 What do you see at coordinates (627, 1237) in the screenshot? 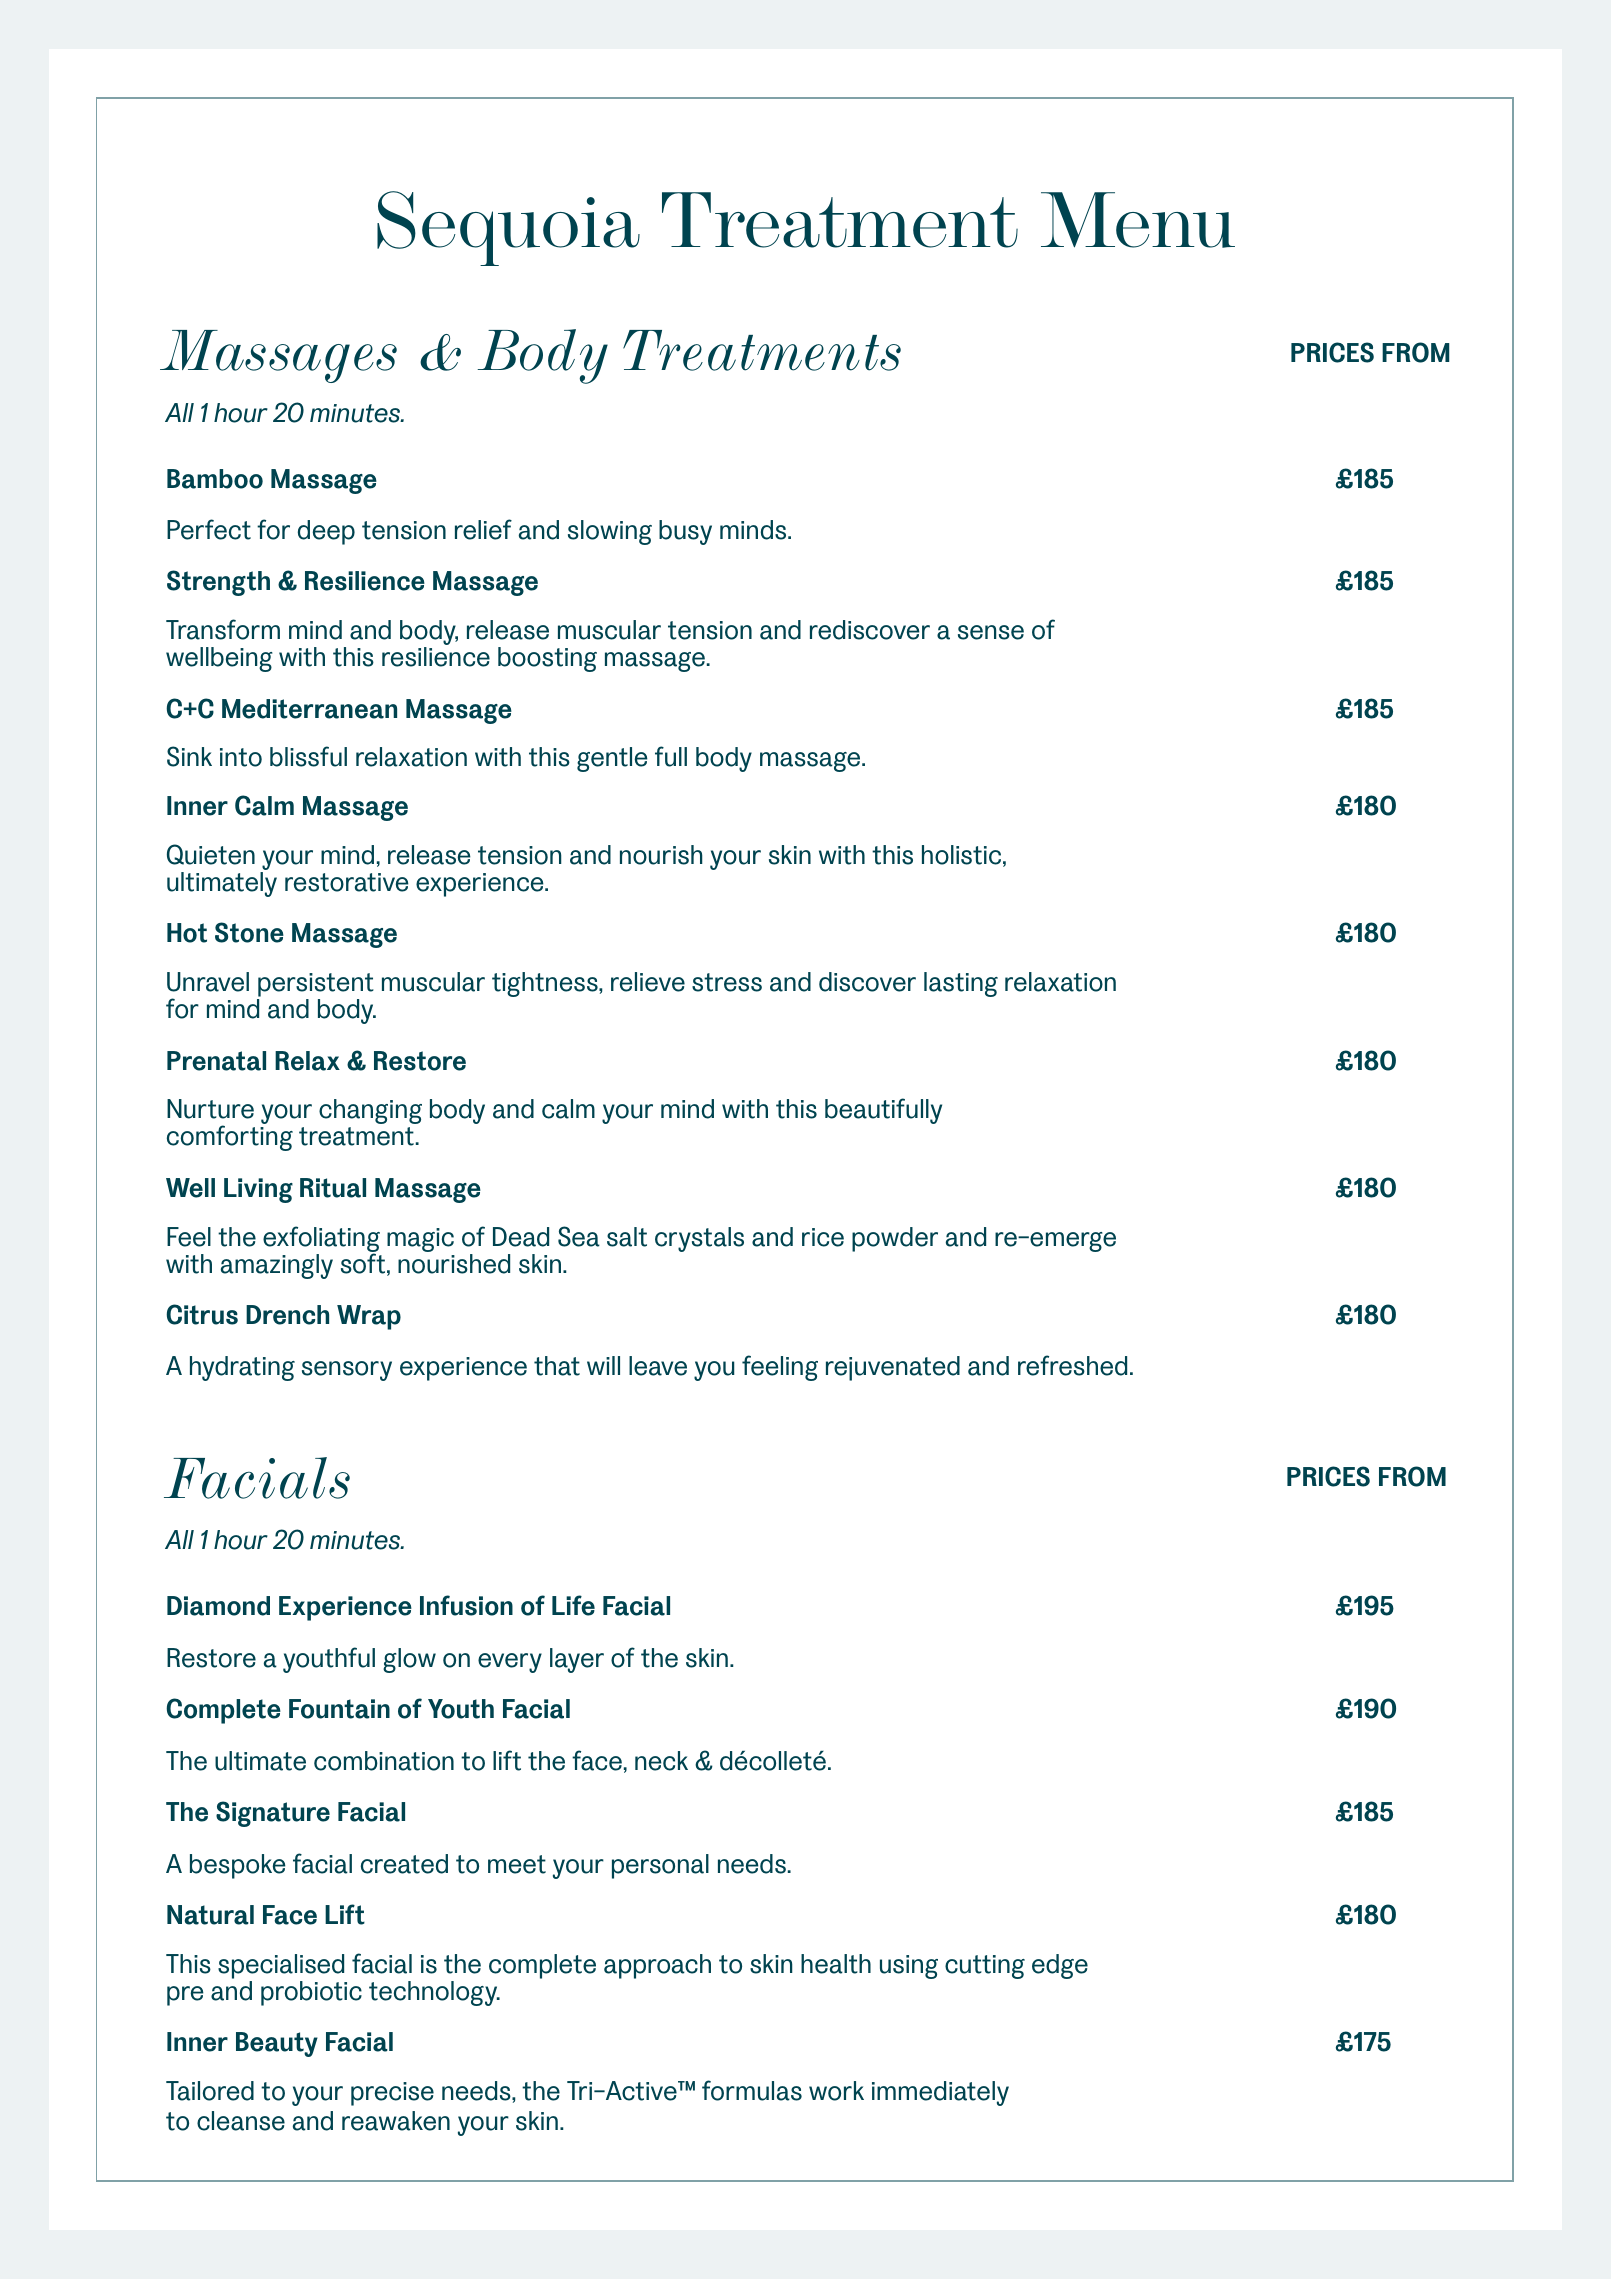
I see `salt` at bounding box center [627, 1237].
